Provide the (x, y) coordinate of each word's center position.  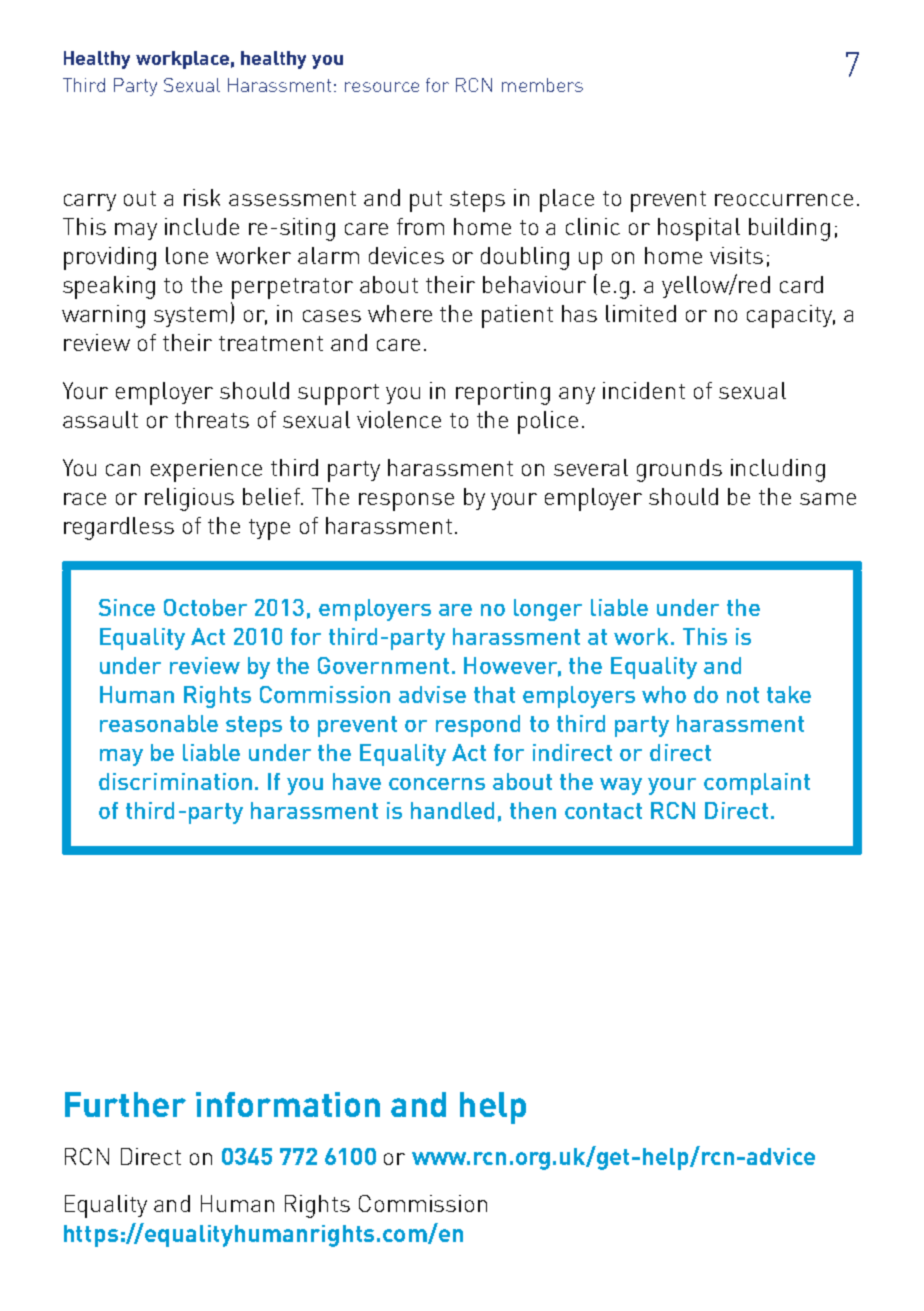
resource (382, 87)
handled (452, 810)
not (743, 695)
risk (202, 197)
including (778, 470)
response (406, 502)
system (190, 317)
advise (432, 694)
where (400, 313)
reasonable (159, 723)
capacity (791, 316)
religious (189, 499)
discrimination (175, 781)
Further (125, 1104)
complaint (757, 784)
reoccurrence (784, 200)
